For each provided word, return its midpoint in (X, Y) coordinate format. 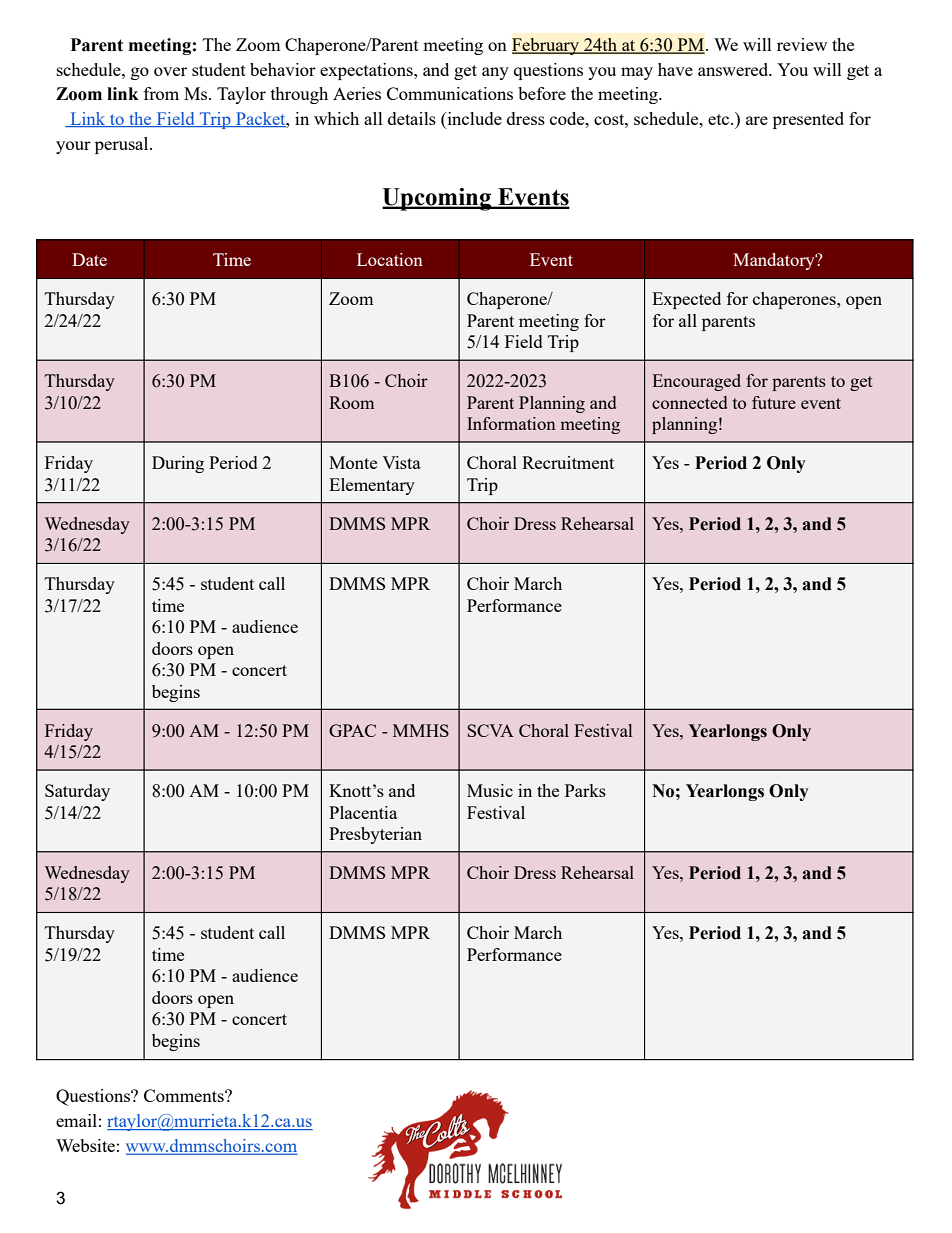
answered (734, 69)
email (76, 1120)
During (178, 464)
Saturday (77, 792)
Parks (585, 790)
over (170, 71)
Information (511, 423)
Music (490, 790)
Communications (450, 93)
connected (689, 402)
